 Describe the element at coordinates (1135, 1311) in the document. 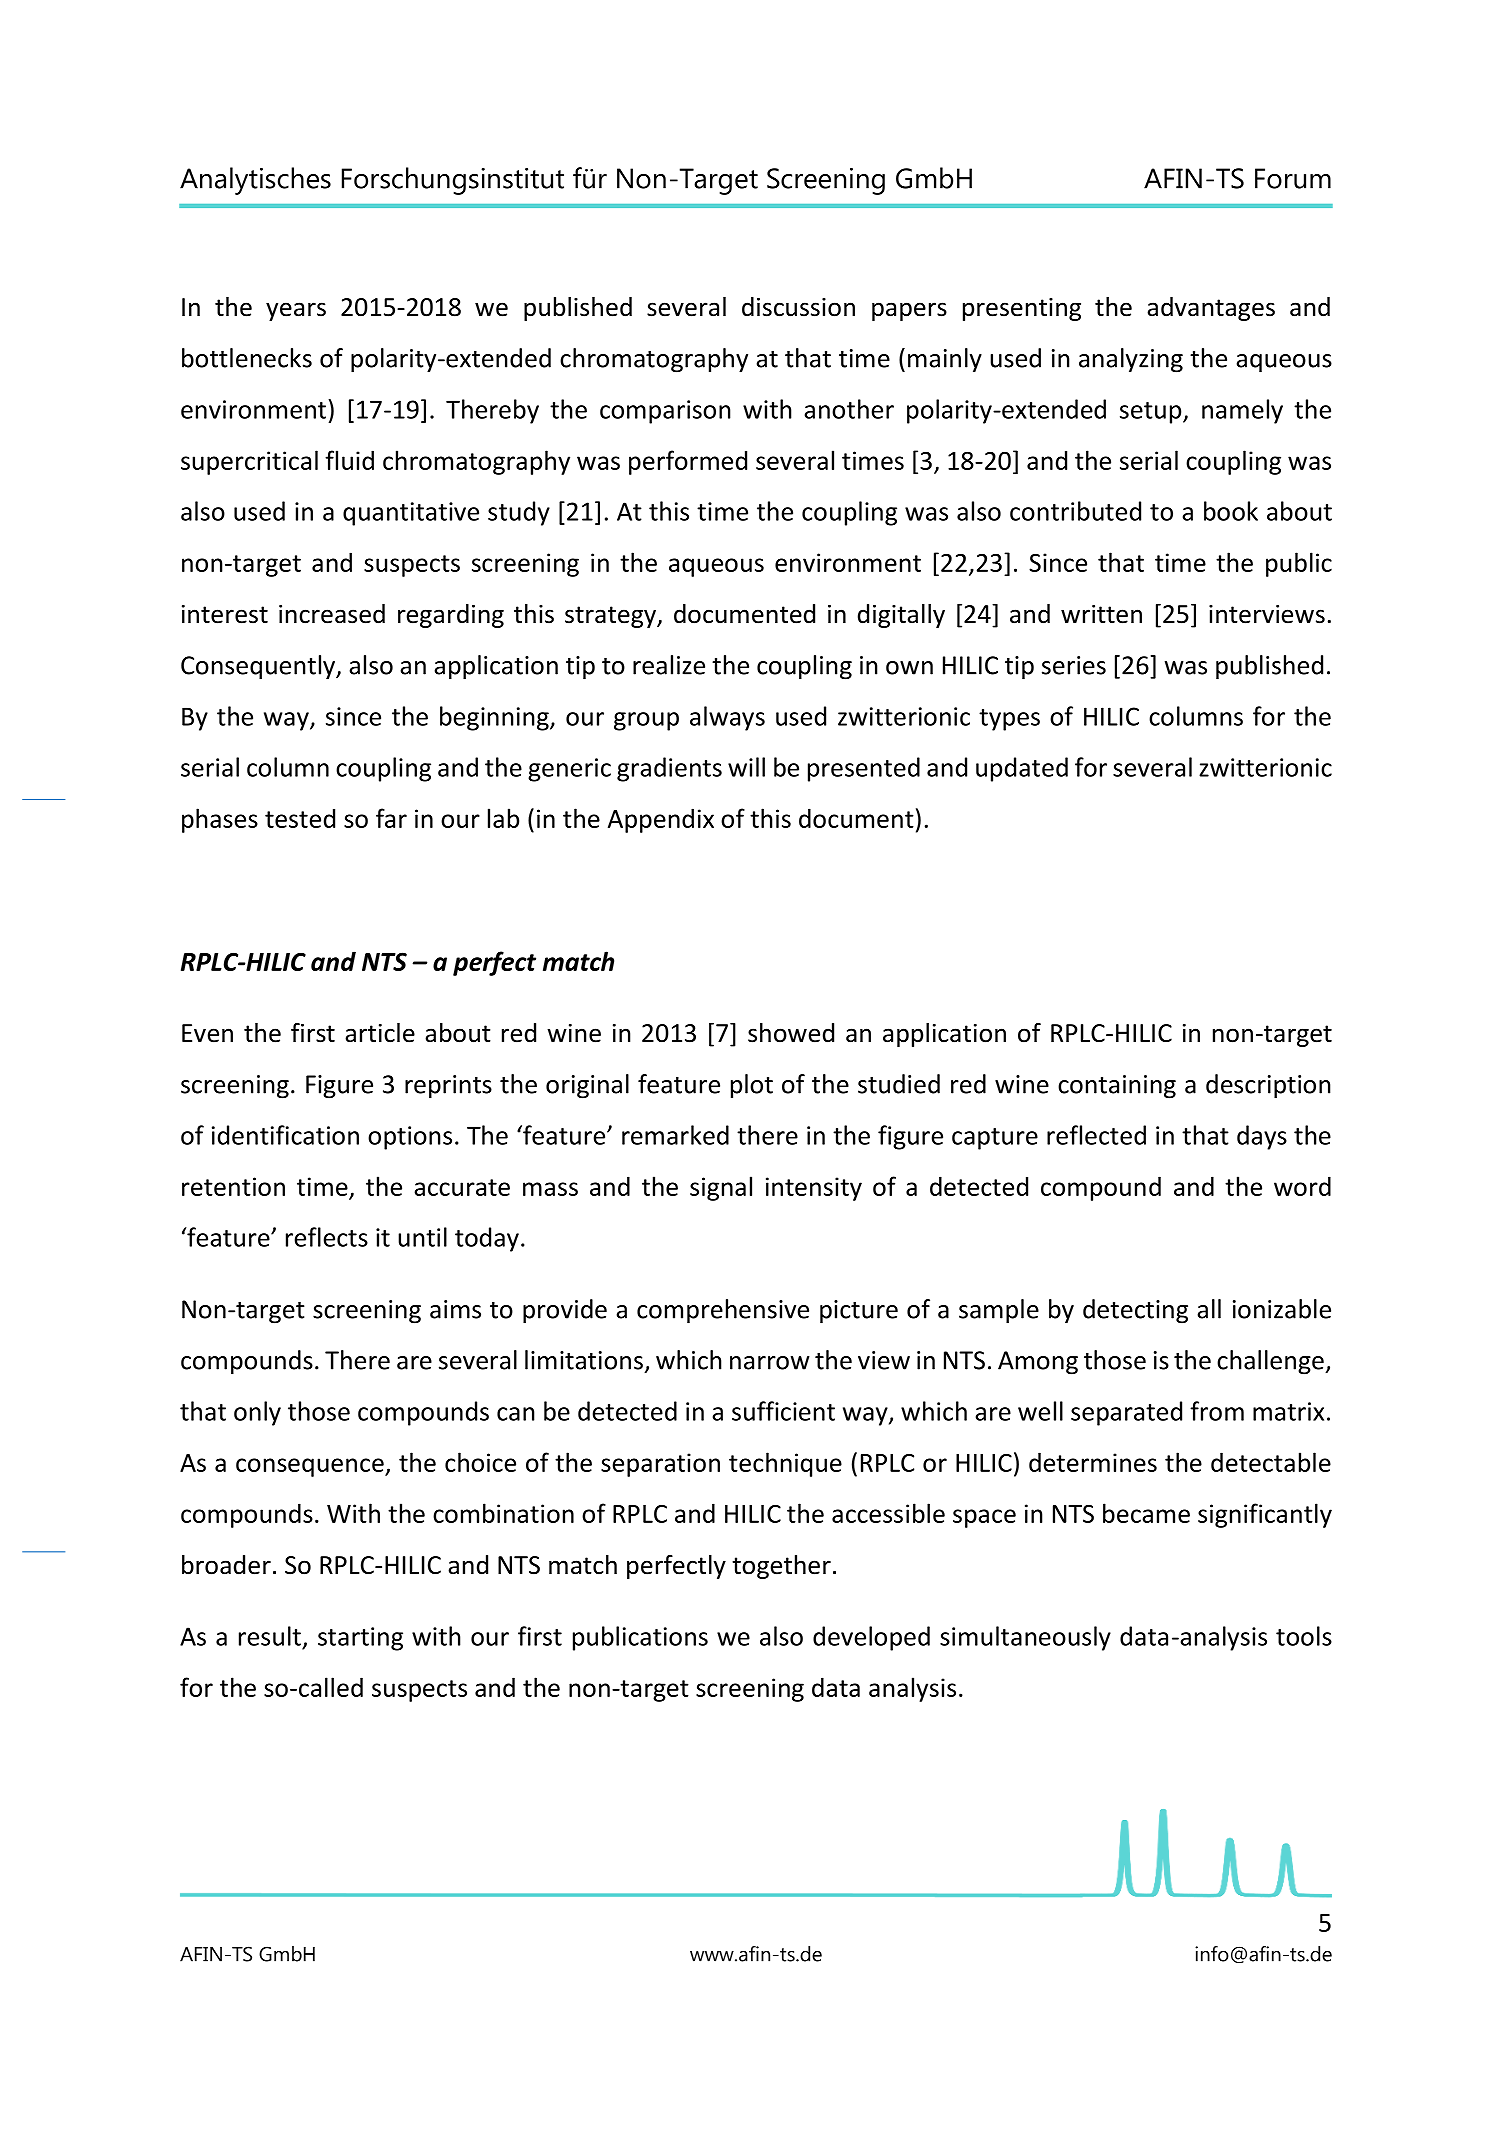

I see `detecting` at that location.
